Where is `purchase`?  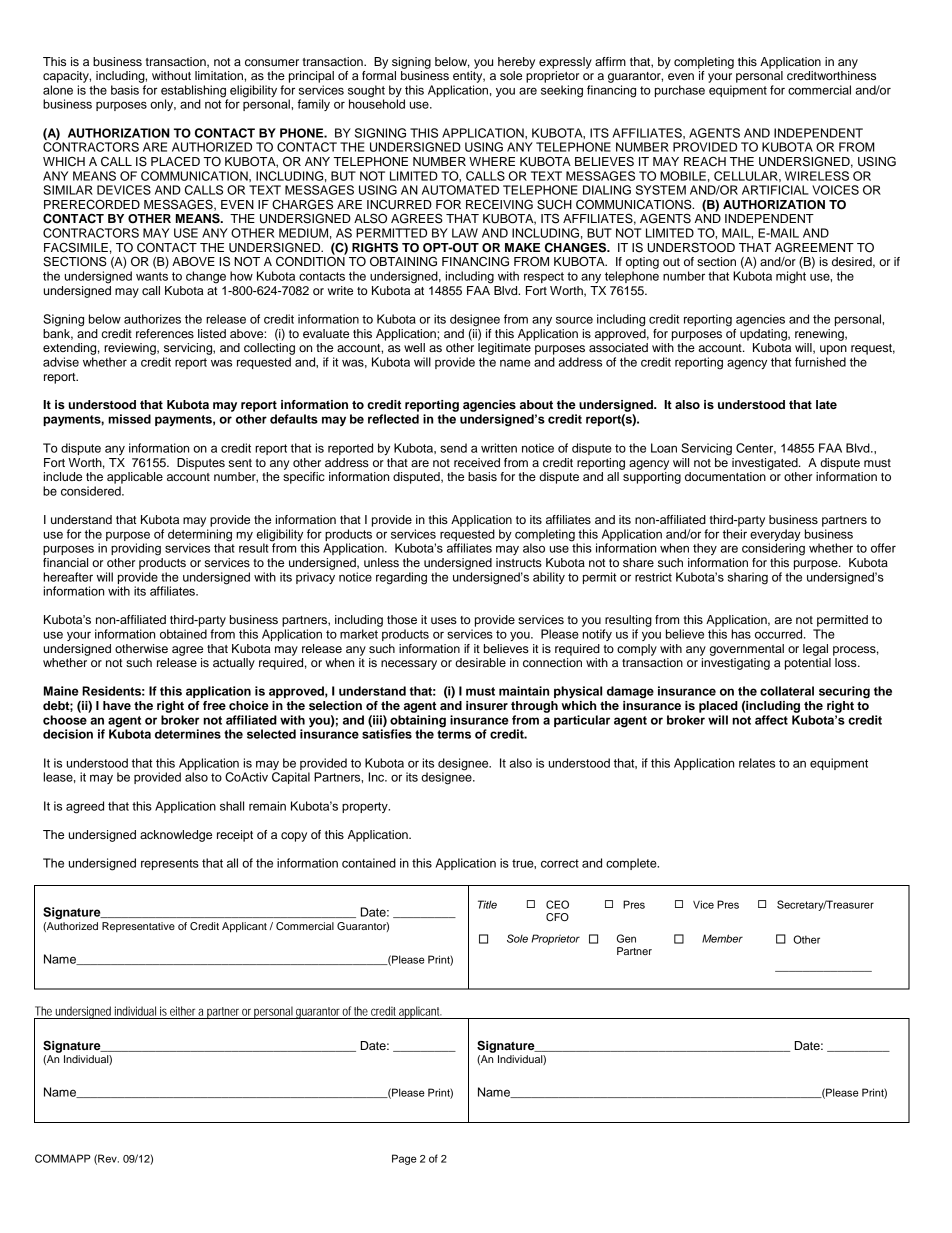
purchase is located at coordinates (680, 91).
